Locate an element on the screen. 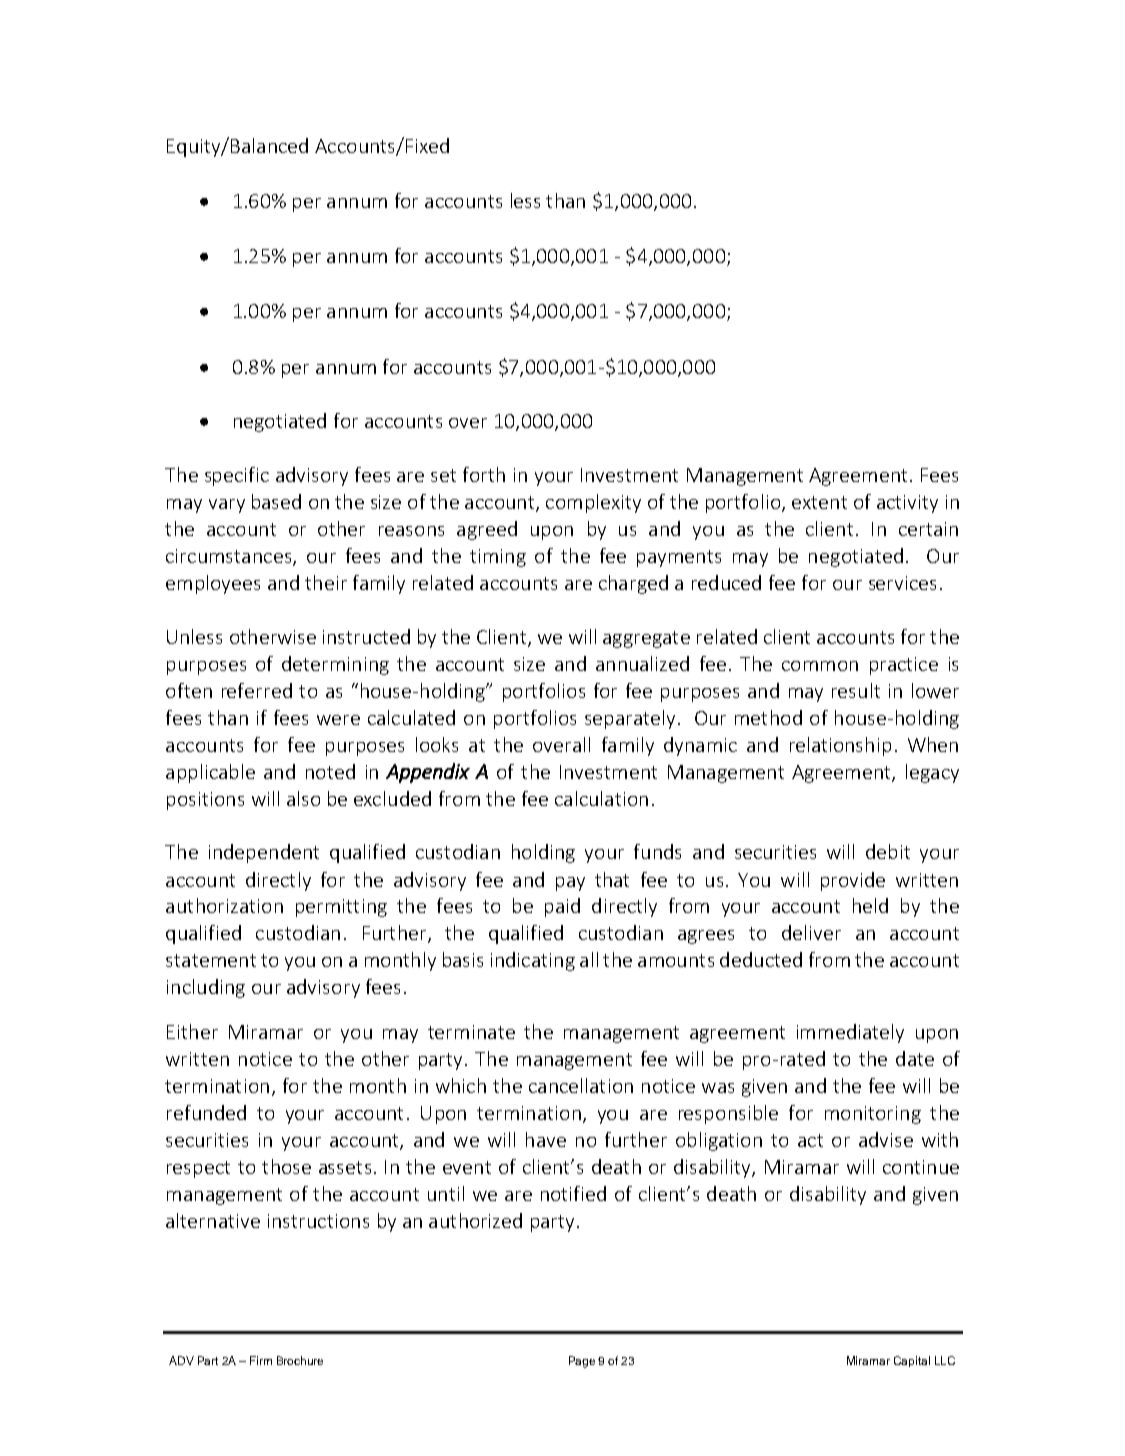 This screenshot has width=1125, height=1456. extent is located at coordinates (819, 502).
